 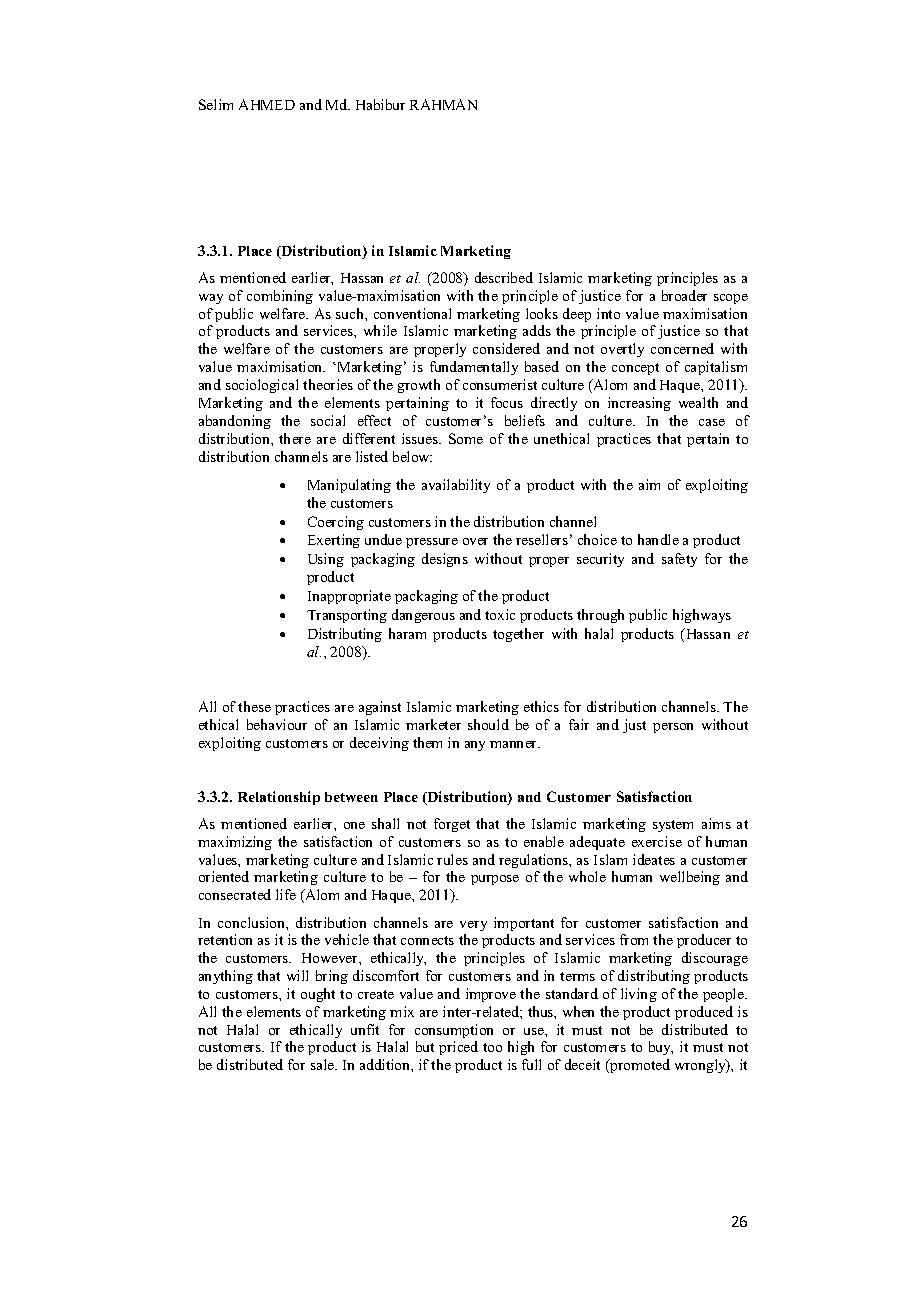 I want to click on sale, so click(x=324, y=1064).
